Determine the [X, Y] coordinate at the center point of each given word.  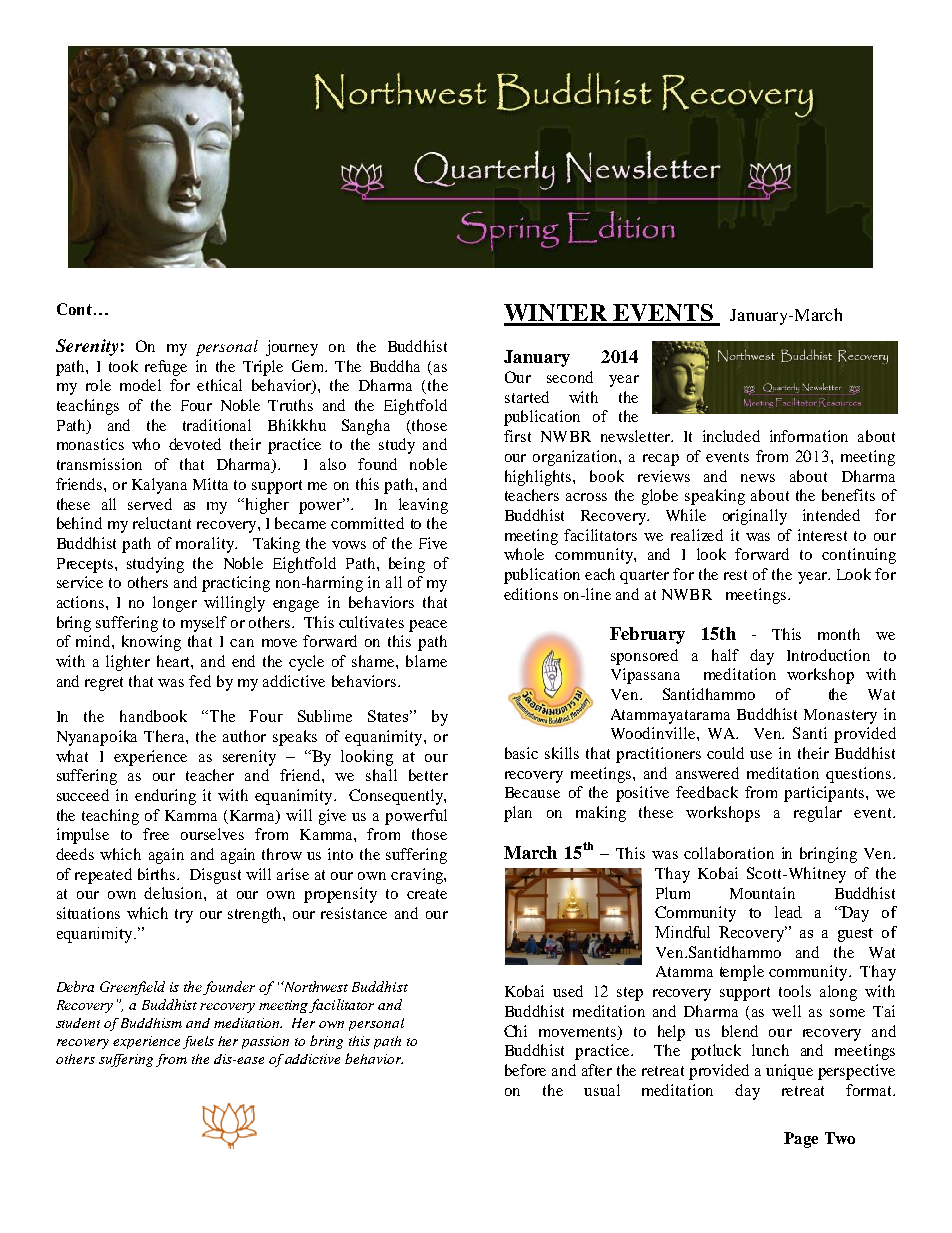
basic [521, 753]
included [731, 436]
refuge [166, 368]
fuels [198, 1042]
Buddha [395, 366]
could [725, 753]
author [244, 736]
